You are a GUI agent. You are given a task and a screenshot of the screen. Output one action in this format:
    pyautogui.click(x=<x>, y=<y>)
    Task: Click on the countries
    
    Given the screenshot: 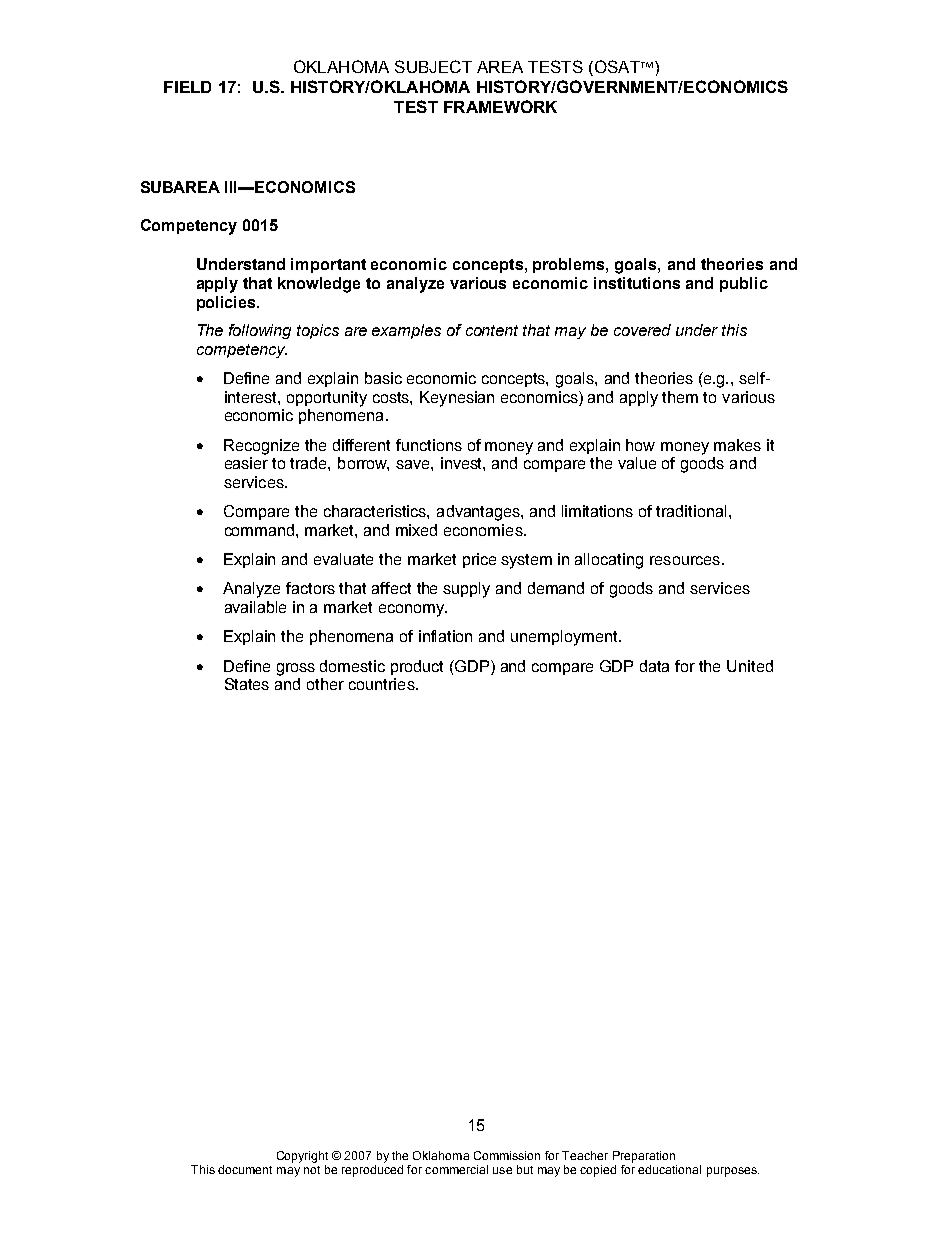 What is the action you would take?
    pyautogui.click(x=383, y=684)
